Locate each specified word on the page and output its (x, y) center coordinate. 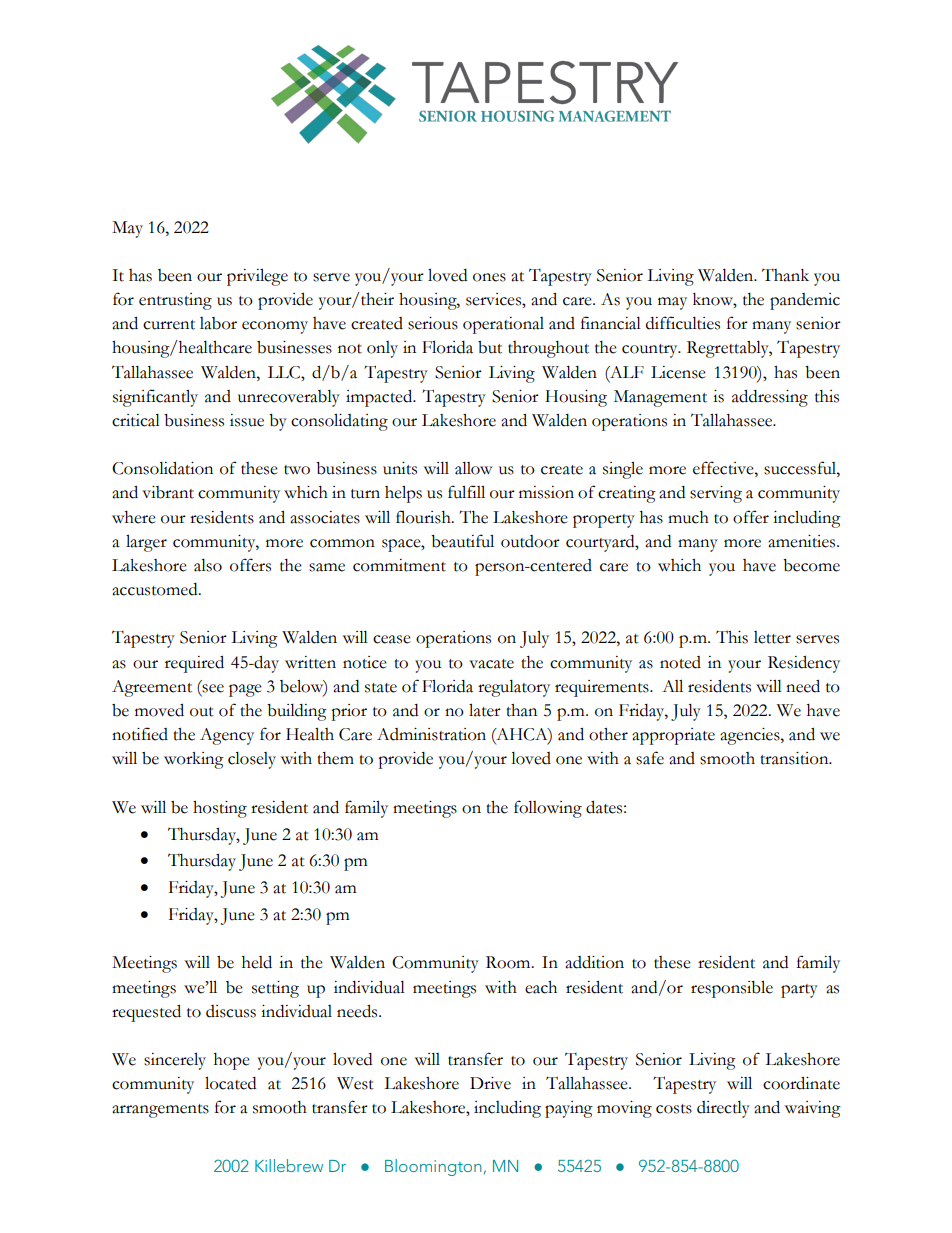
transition (795, 758)
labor (218, 323)
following (548, 809)
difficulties (683, 323)
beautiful (462, 541)
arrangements (160, 1111)
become (811, 565)
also (208, 565)
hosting (220, 809)
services (494, 299)
